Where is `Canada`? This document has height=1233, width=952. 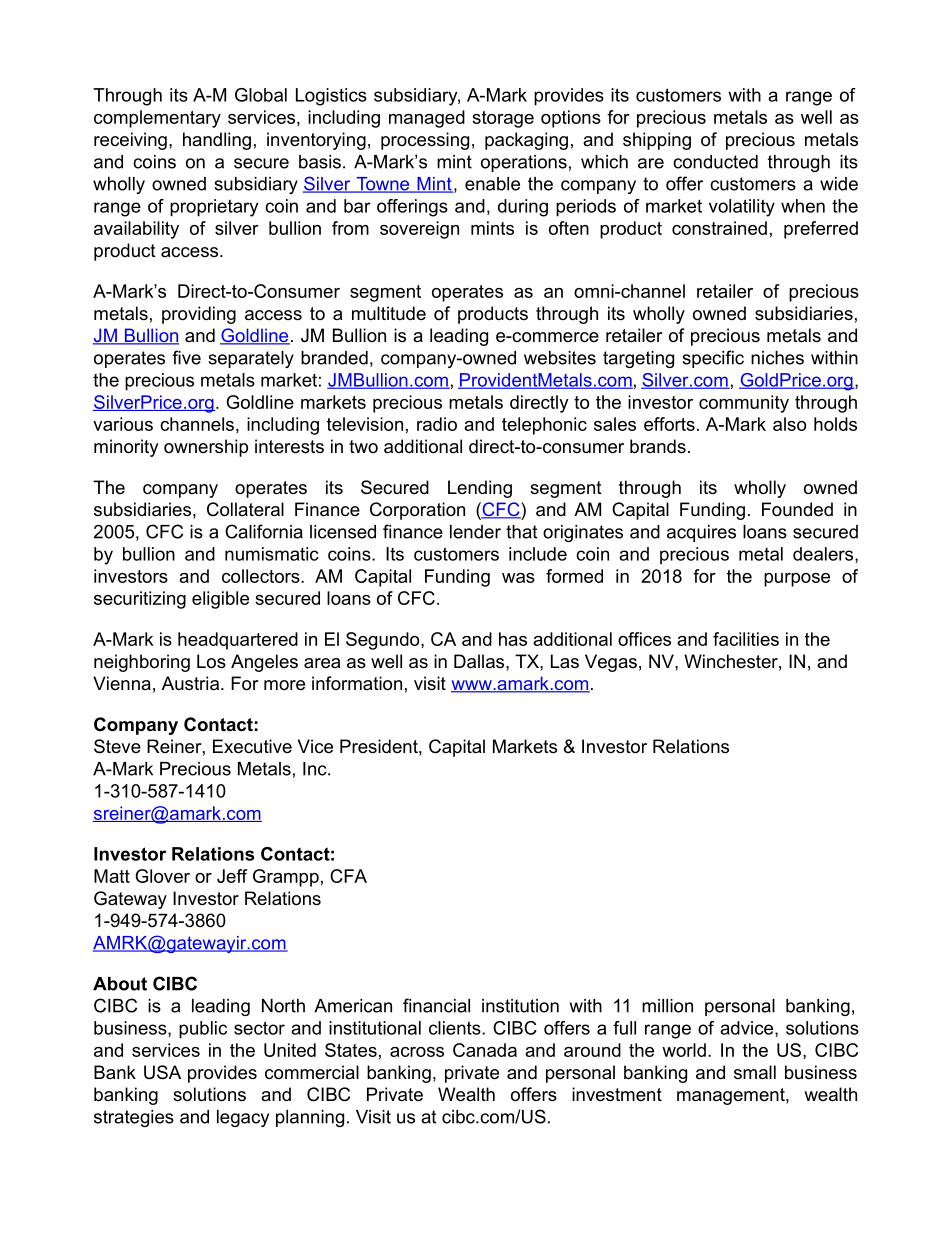 Canada is located at coordinates (485, 1050).
